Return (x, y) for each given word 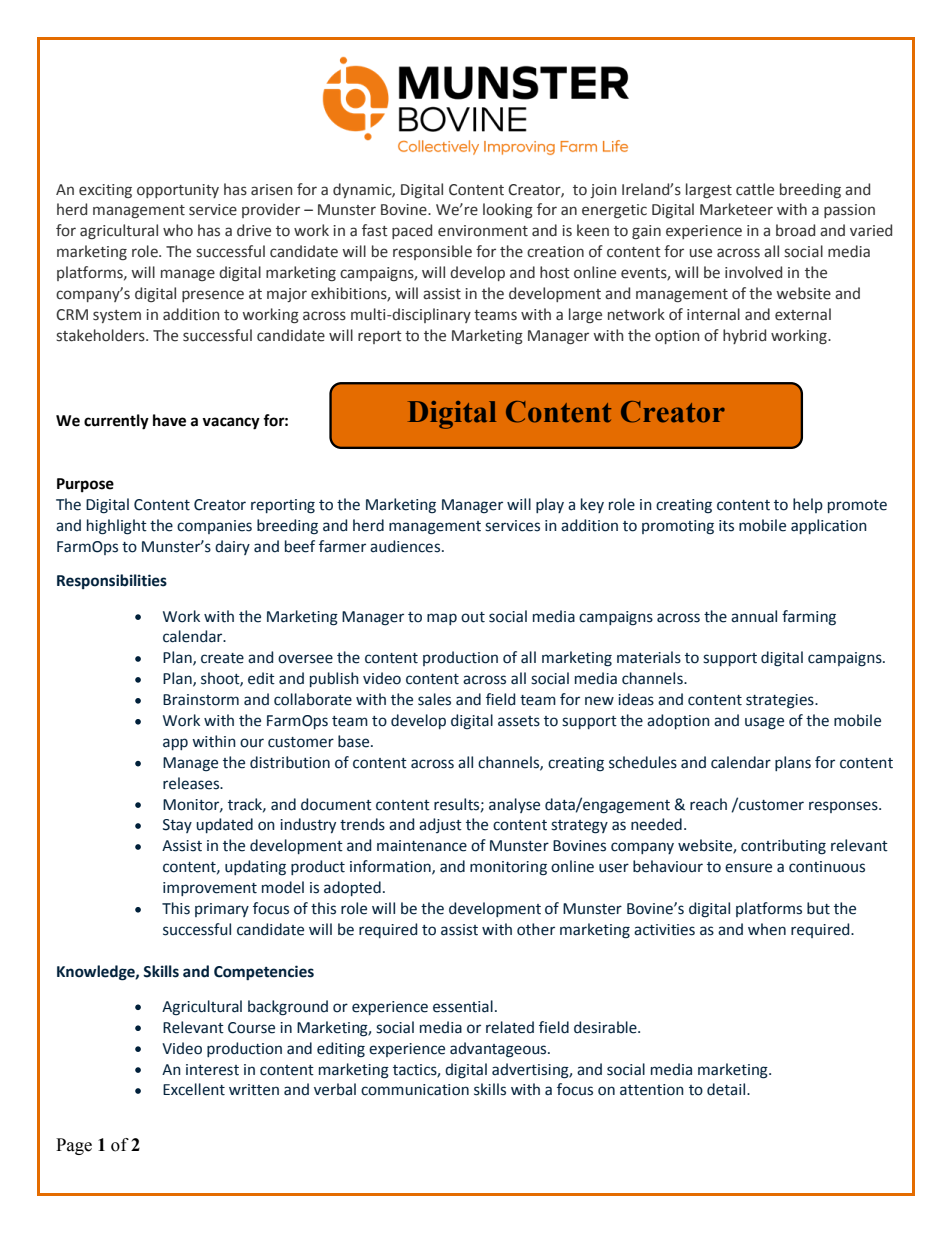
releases (192, 783)
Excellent (194, 1089)
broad (795, 230)
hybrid (744, 336)
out (473, 617)
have (169, 420)
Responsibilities (112, 581)
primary (222, 910)
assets (519, 721)
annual (754, 616)
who (178, 230)
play (550, 505)
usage (764, 723)
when (767, 929)
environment (483, 231)
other (536, 929)
